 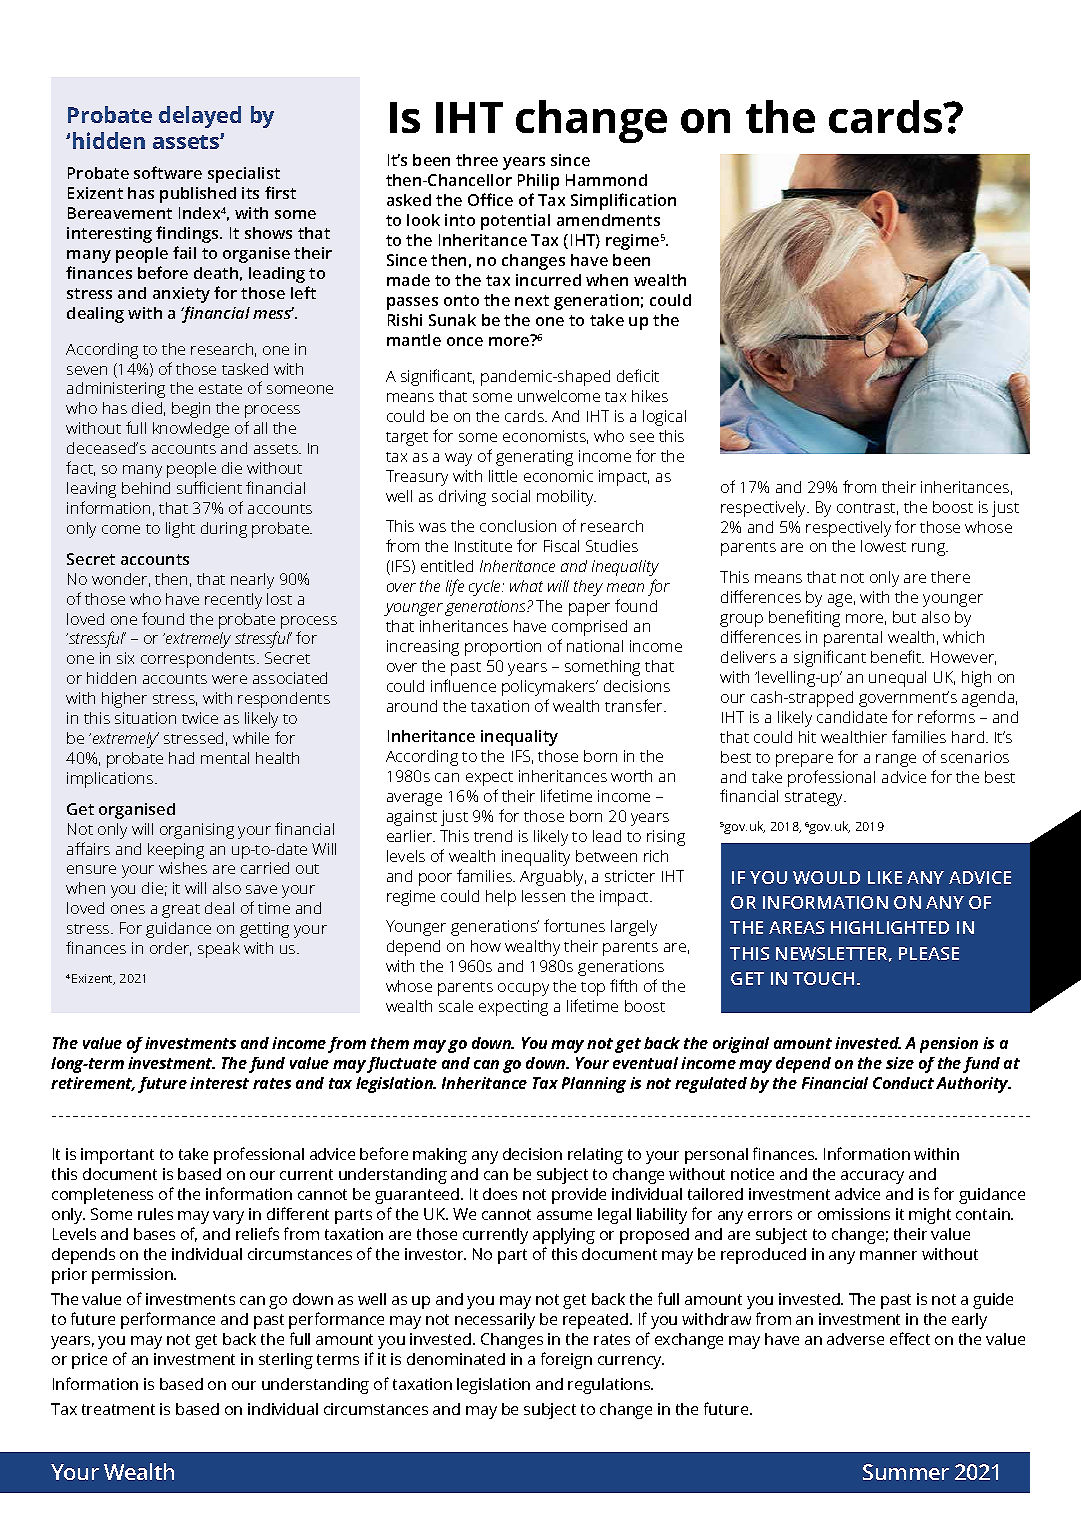 I want to click on Philip, so click(x=538, y=182).
